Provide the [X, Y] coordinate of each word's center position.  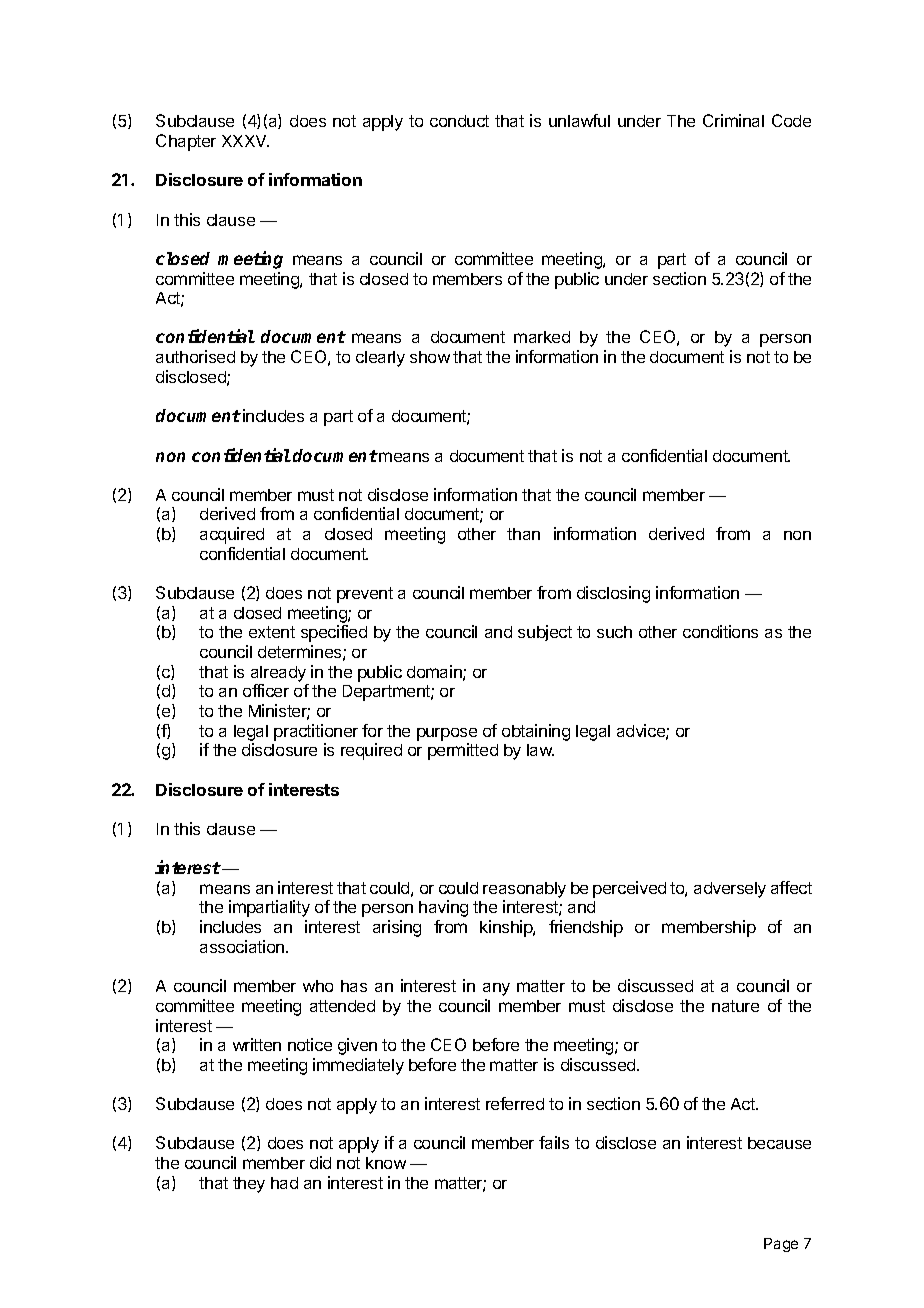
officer [266, 690]
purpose [447, 734]
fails [554, 1142]
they [249, 1185]
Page [781, 1245]
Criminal [733, 120]
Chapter [186, 142]
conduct [459, 121]
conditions [720, 631]
